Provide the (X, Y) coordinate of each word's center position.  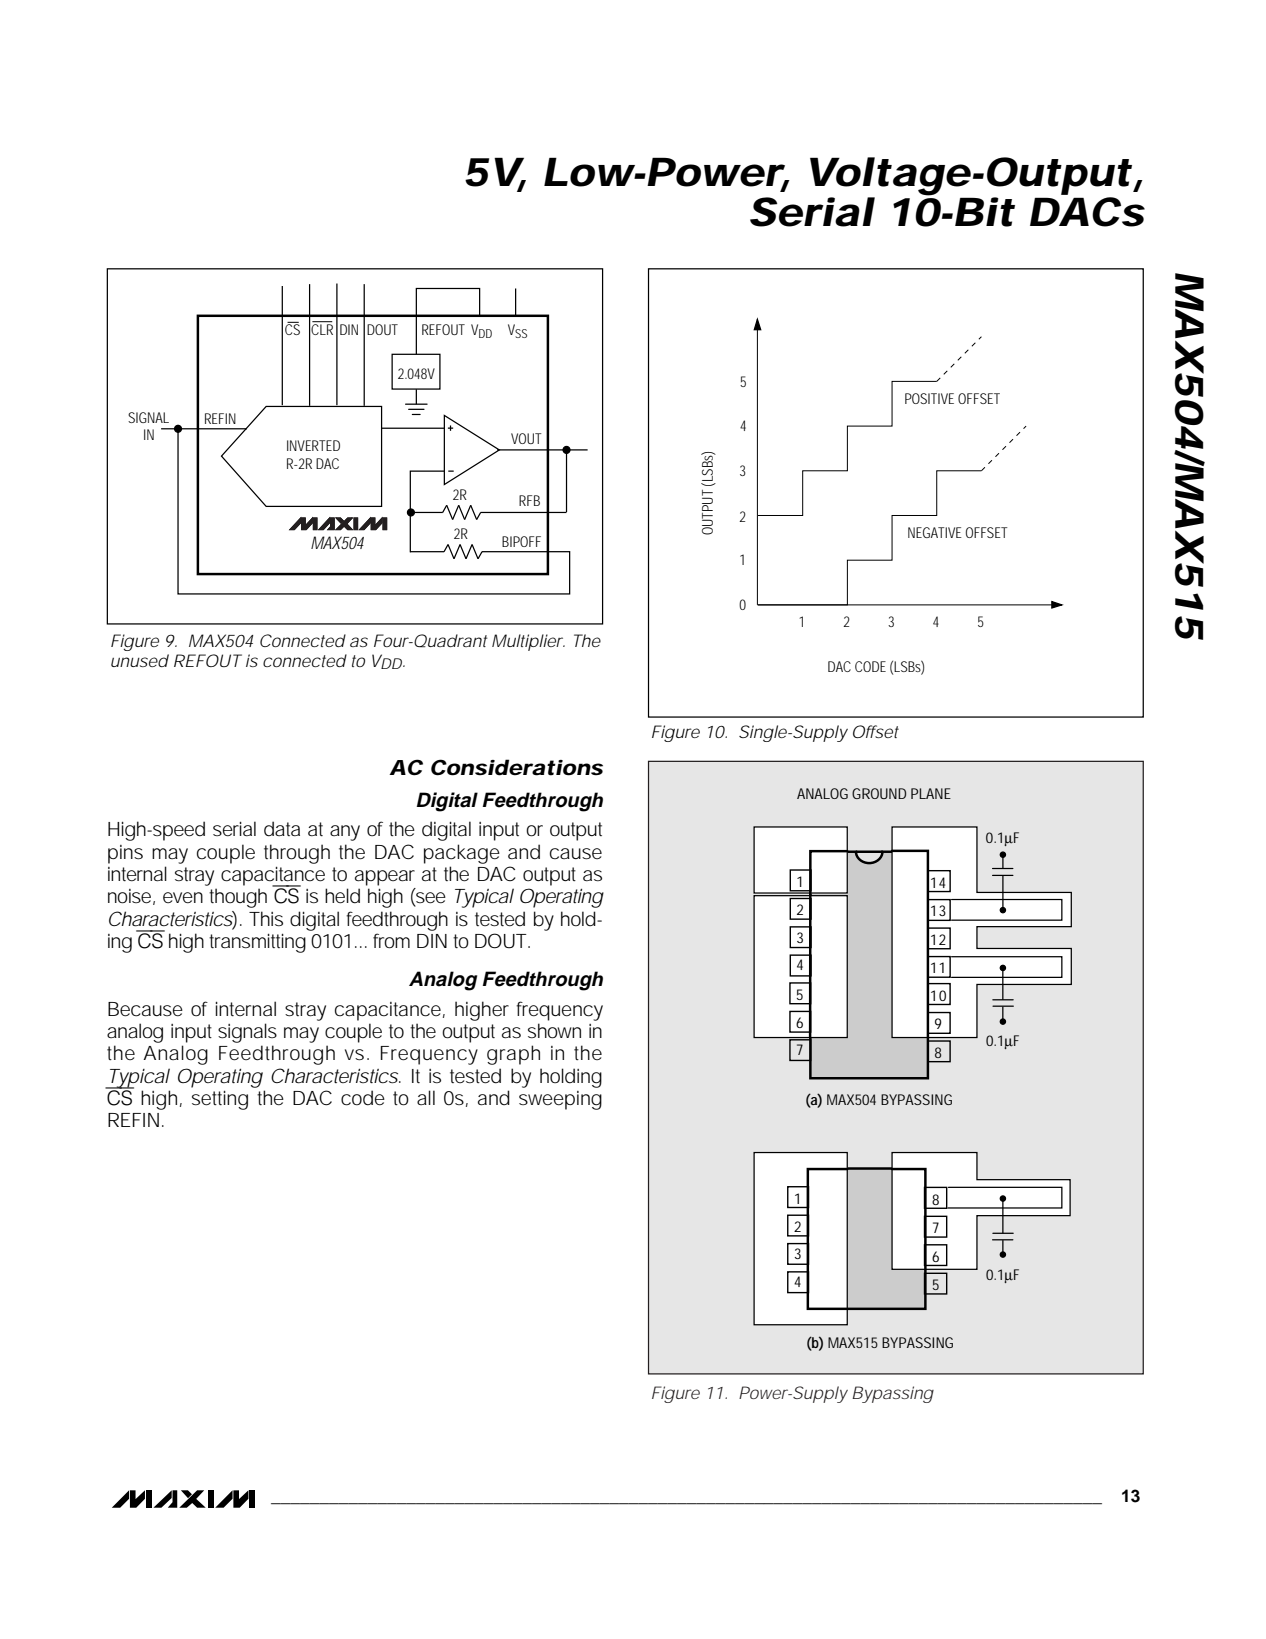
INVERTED (313, 445)
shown (554, 1031)
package (462, 854)
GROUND (879, 793)
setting (220, 1100)
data (282, 829)
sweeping (560, 1100)
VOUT (526, 438)
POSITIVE (929, 398)
